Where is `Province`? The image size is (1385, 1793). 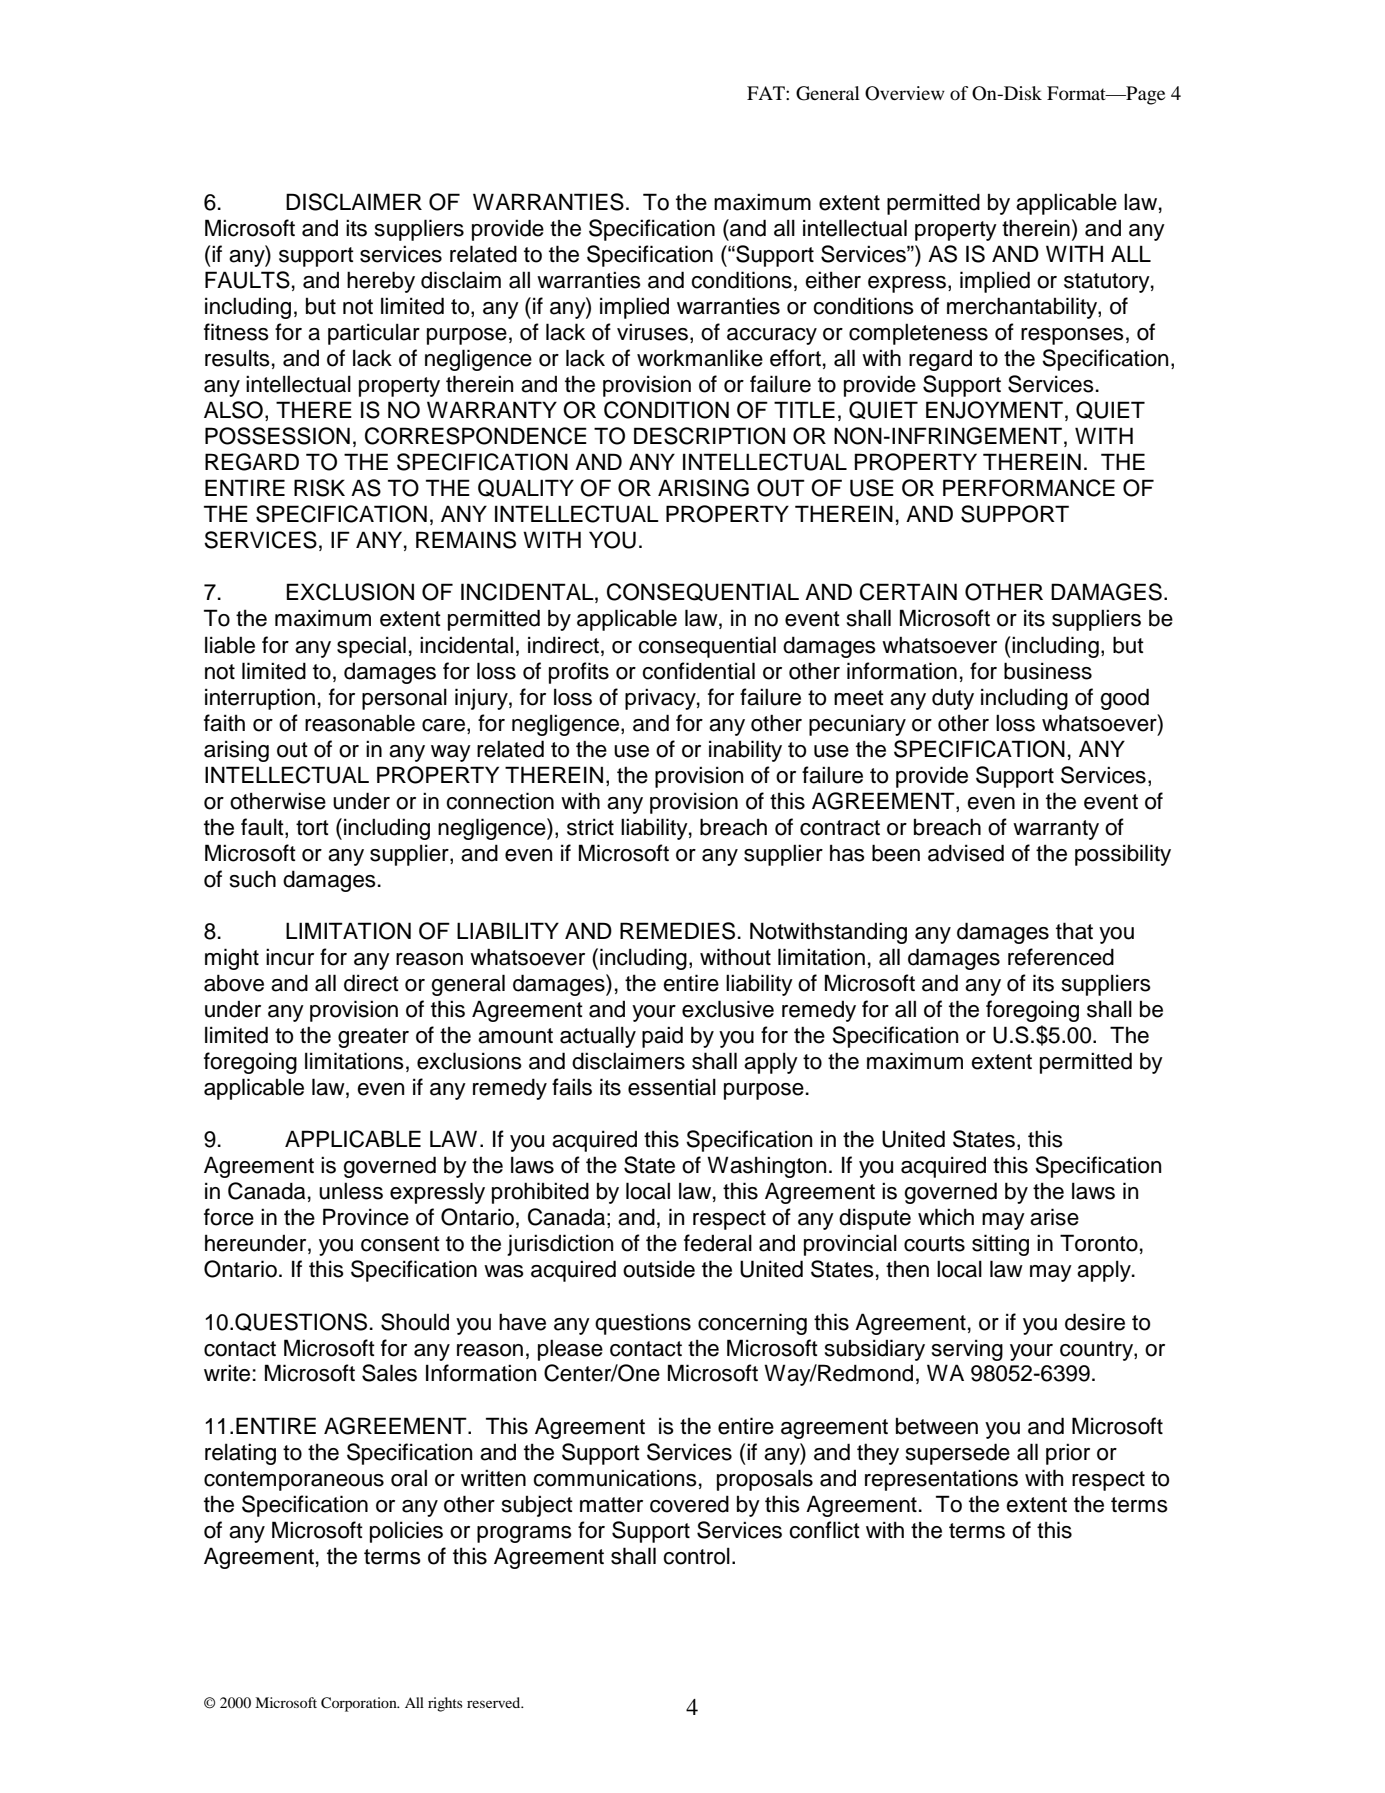
Province is located at coordinates (366, 1217).
